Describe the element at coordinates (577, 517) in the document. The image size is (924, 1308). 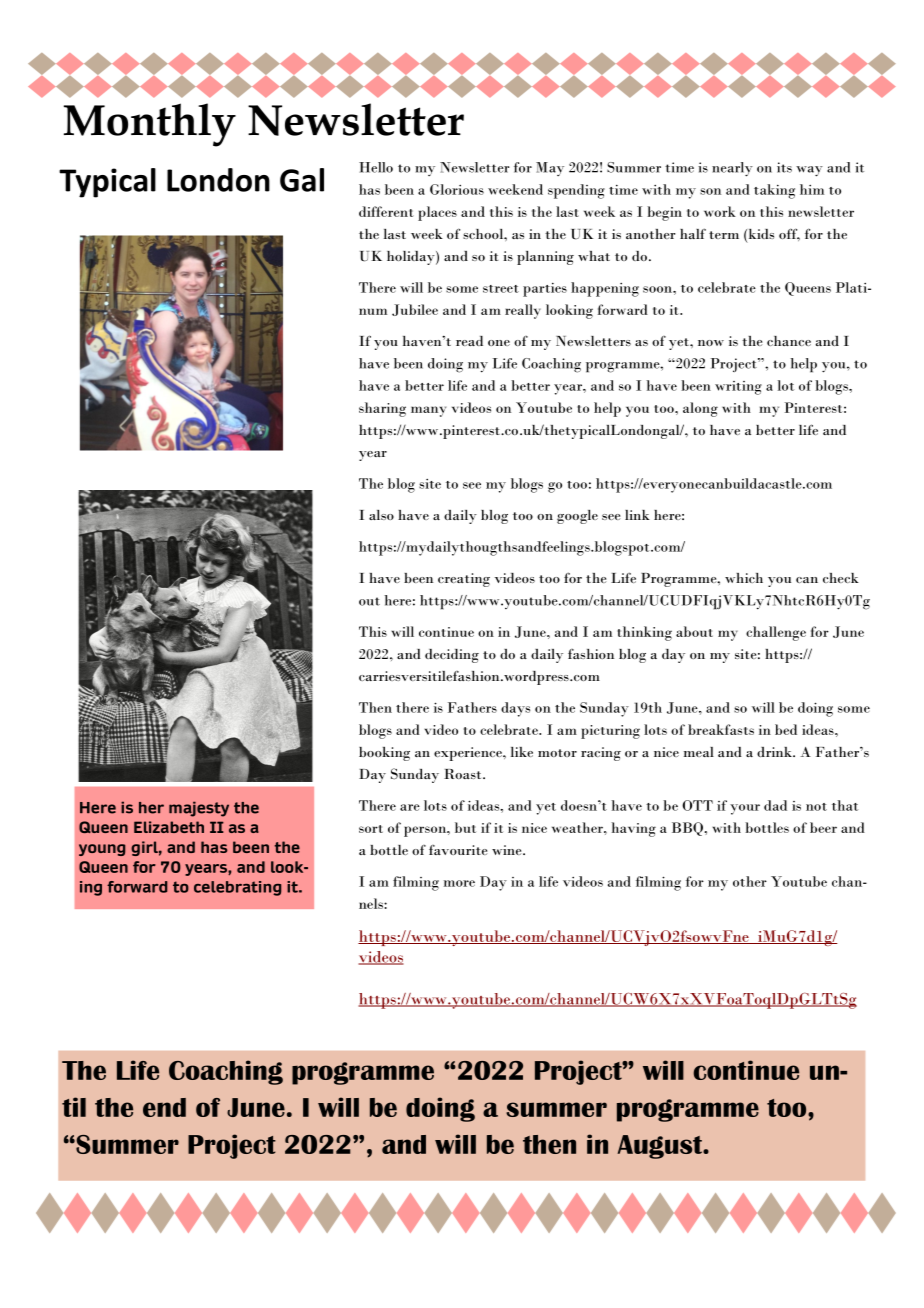
I see `google` at that location.
